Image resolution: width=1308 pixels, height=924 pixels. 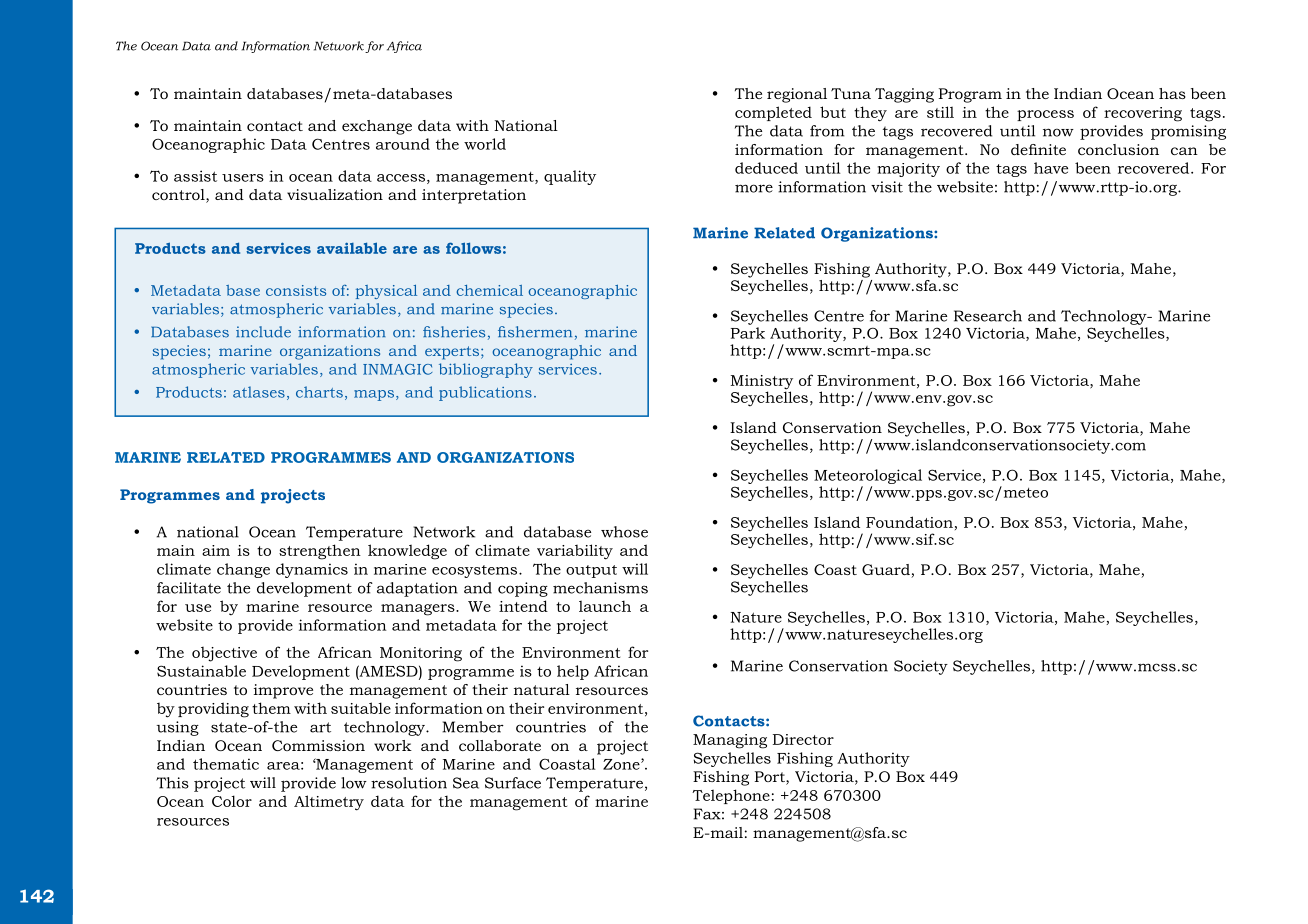 I want to click on Park, so click(x=748, y=333).
